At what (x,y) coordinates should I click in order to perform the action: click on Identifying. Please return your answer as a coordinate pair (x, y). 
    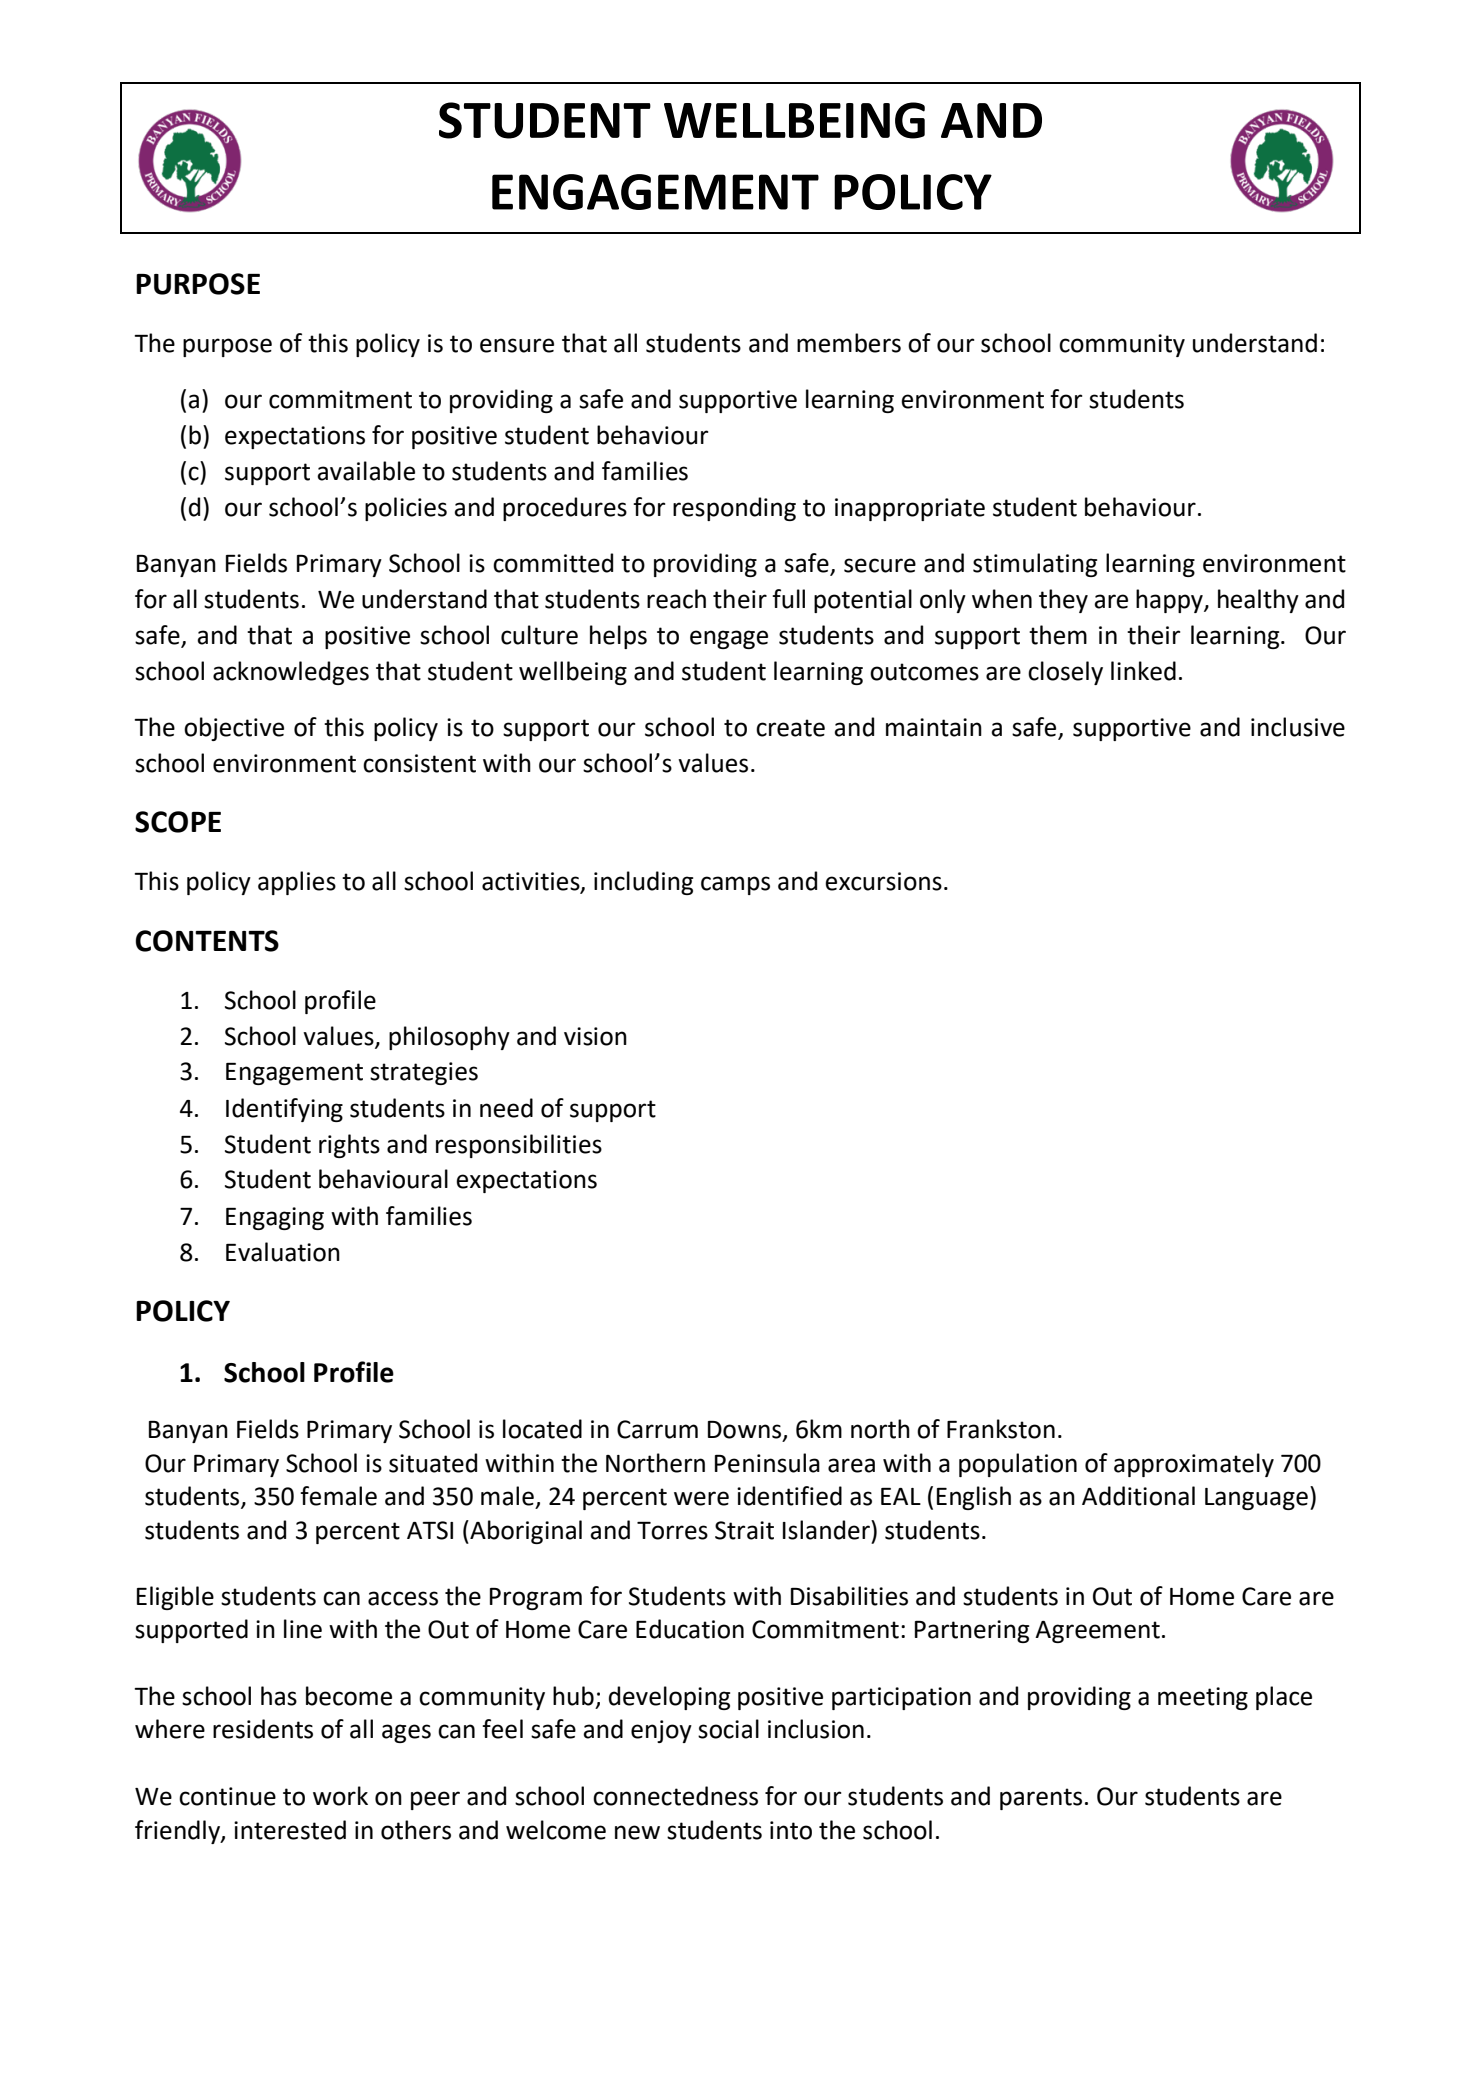
    Looking at the image, I should click on (284, 1110).
